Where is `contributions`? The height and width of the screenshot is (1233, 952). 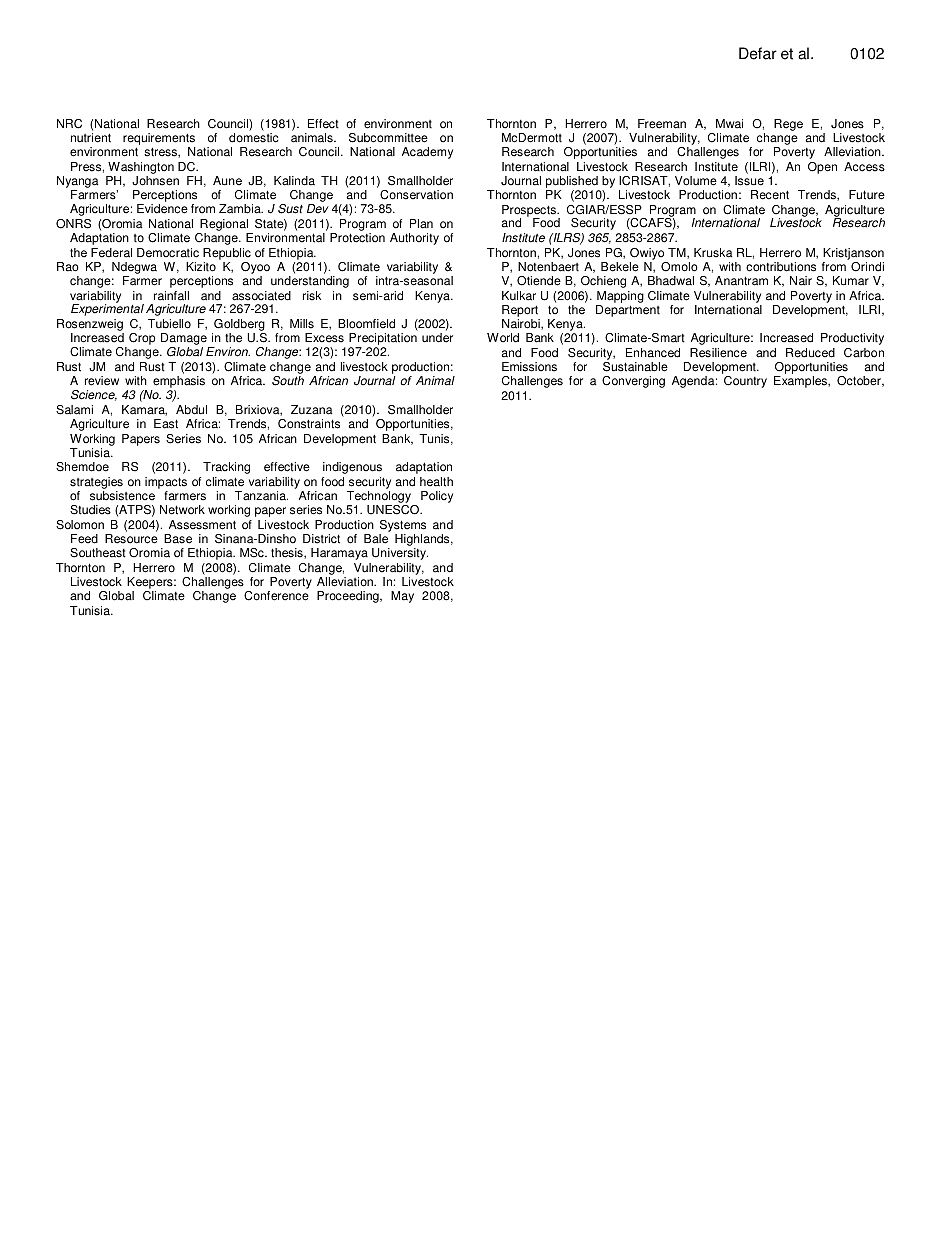 contributions is located at coordinates (781, 267).
